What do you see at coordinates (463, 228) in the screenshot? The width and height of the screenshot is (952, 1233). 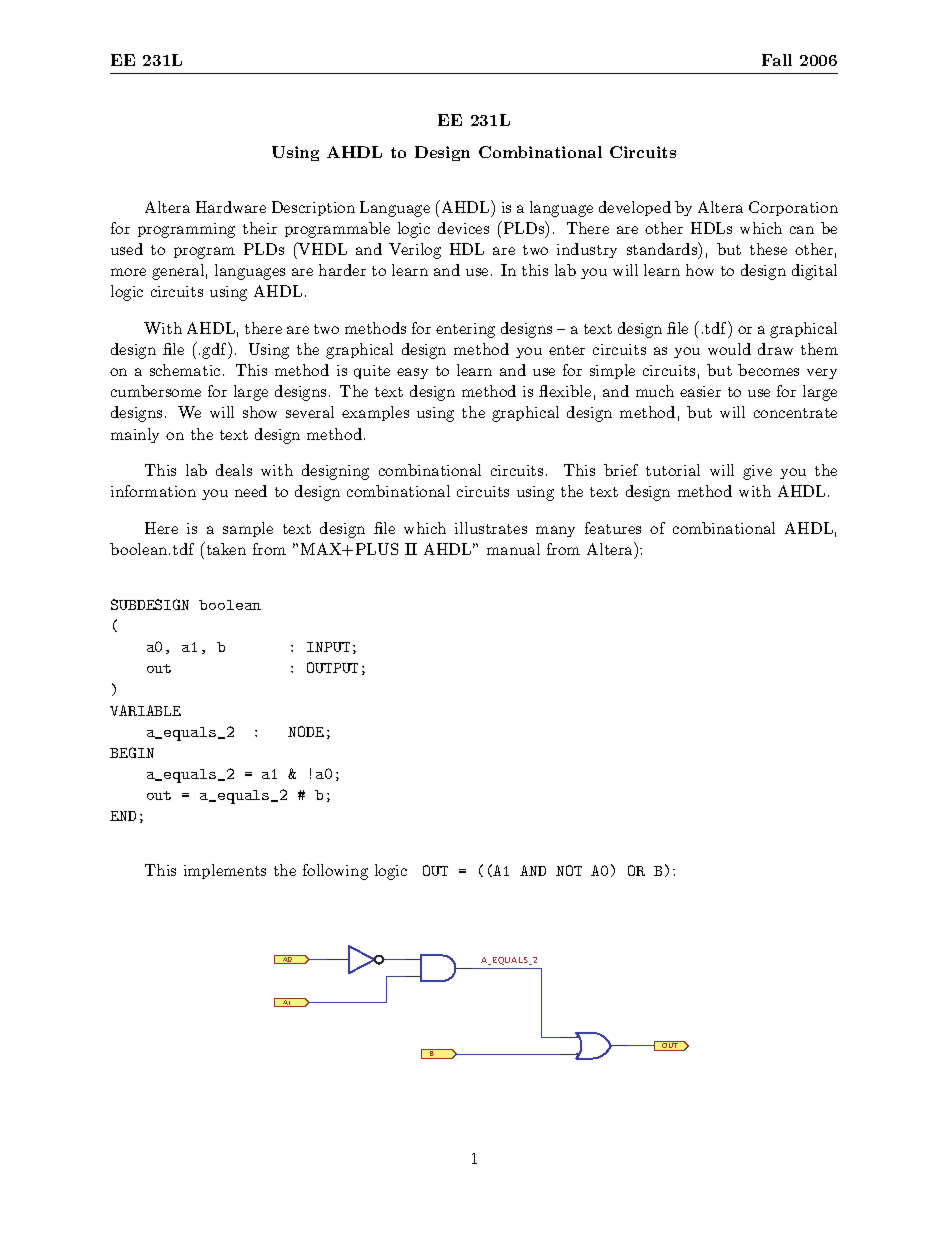 I see `devices` at bounding box center [463, 228].
